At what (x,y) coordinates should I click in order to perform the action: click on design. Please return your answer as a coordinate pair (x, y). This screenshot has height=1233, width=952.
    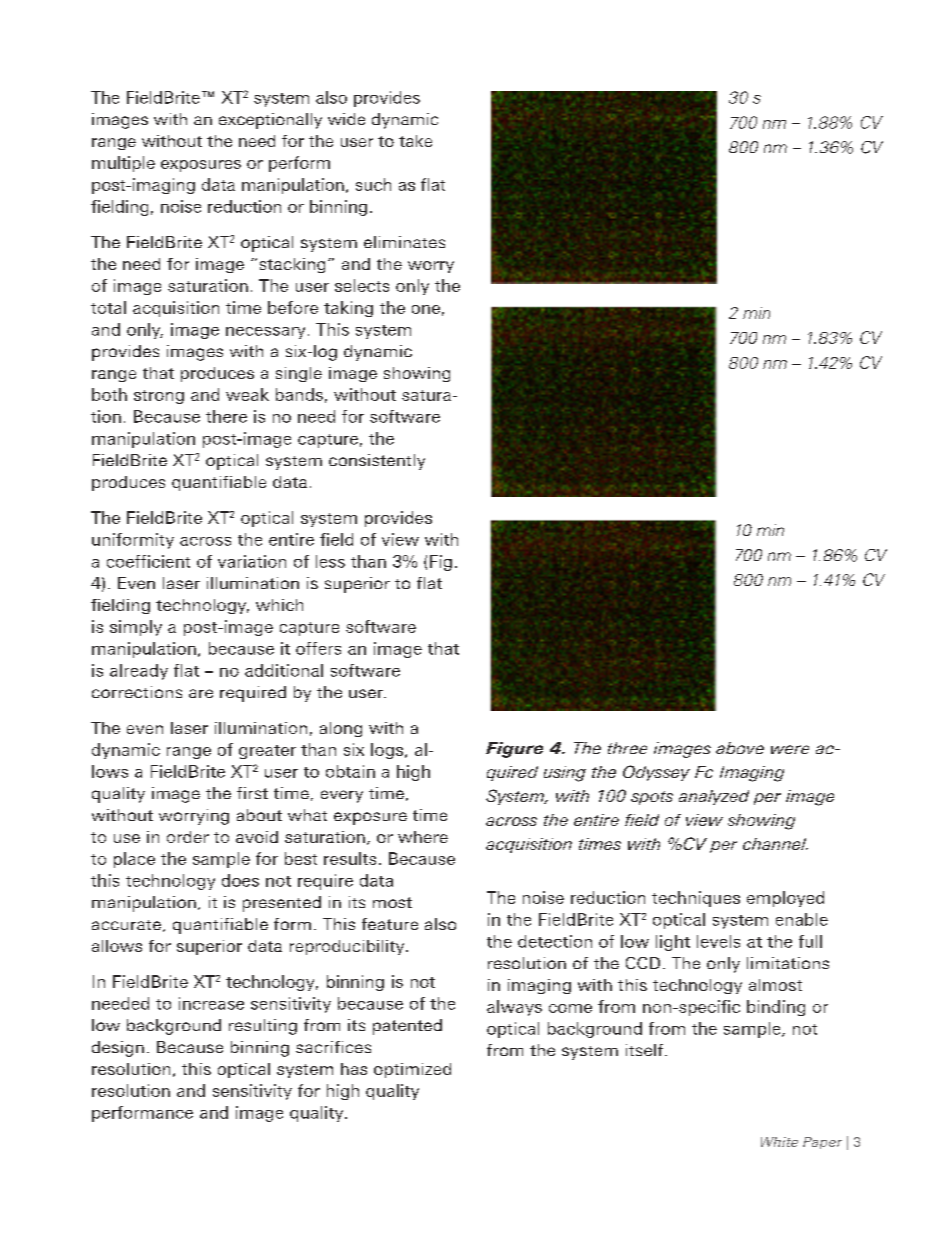
    Looking at the image, I should click on (118, 1049).
